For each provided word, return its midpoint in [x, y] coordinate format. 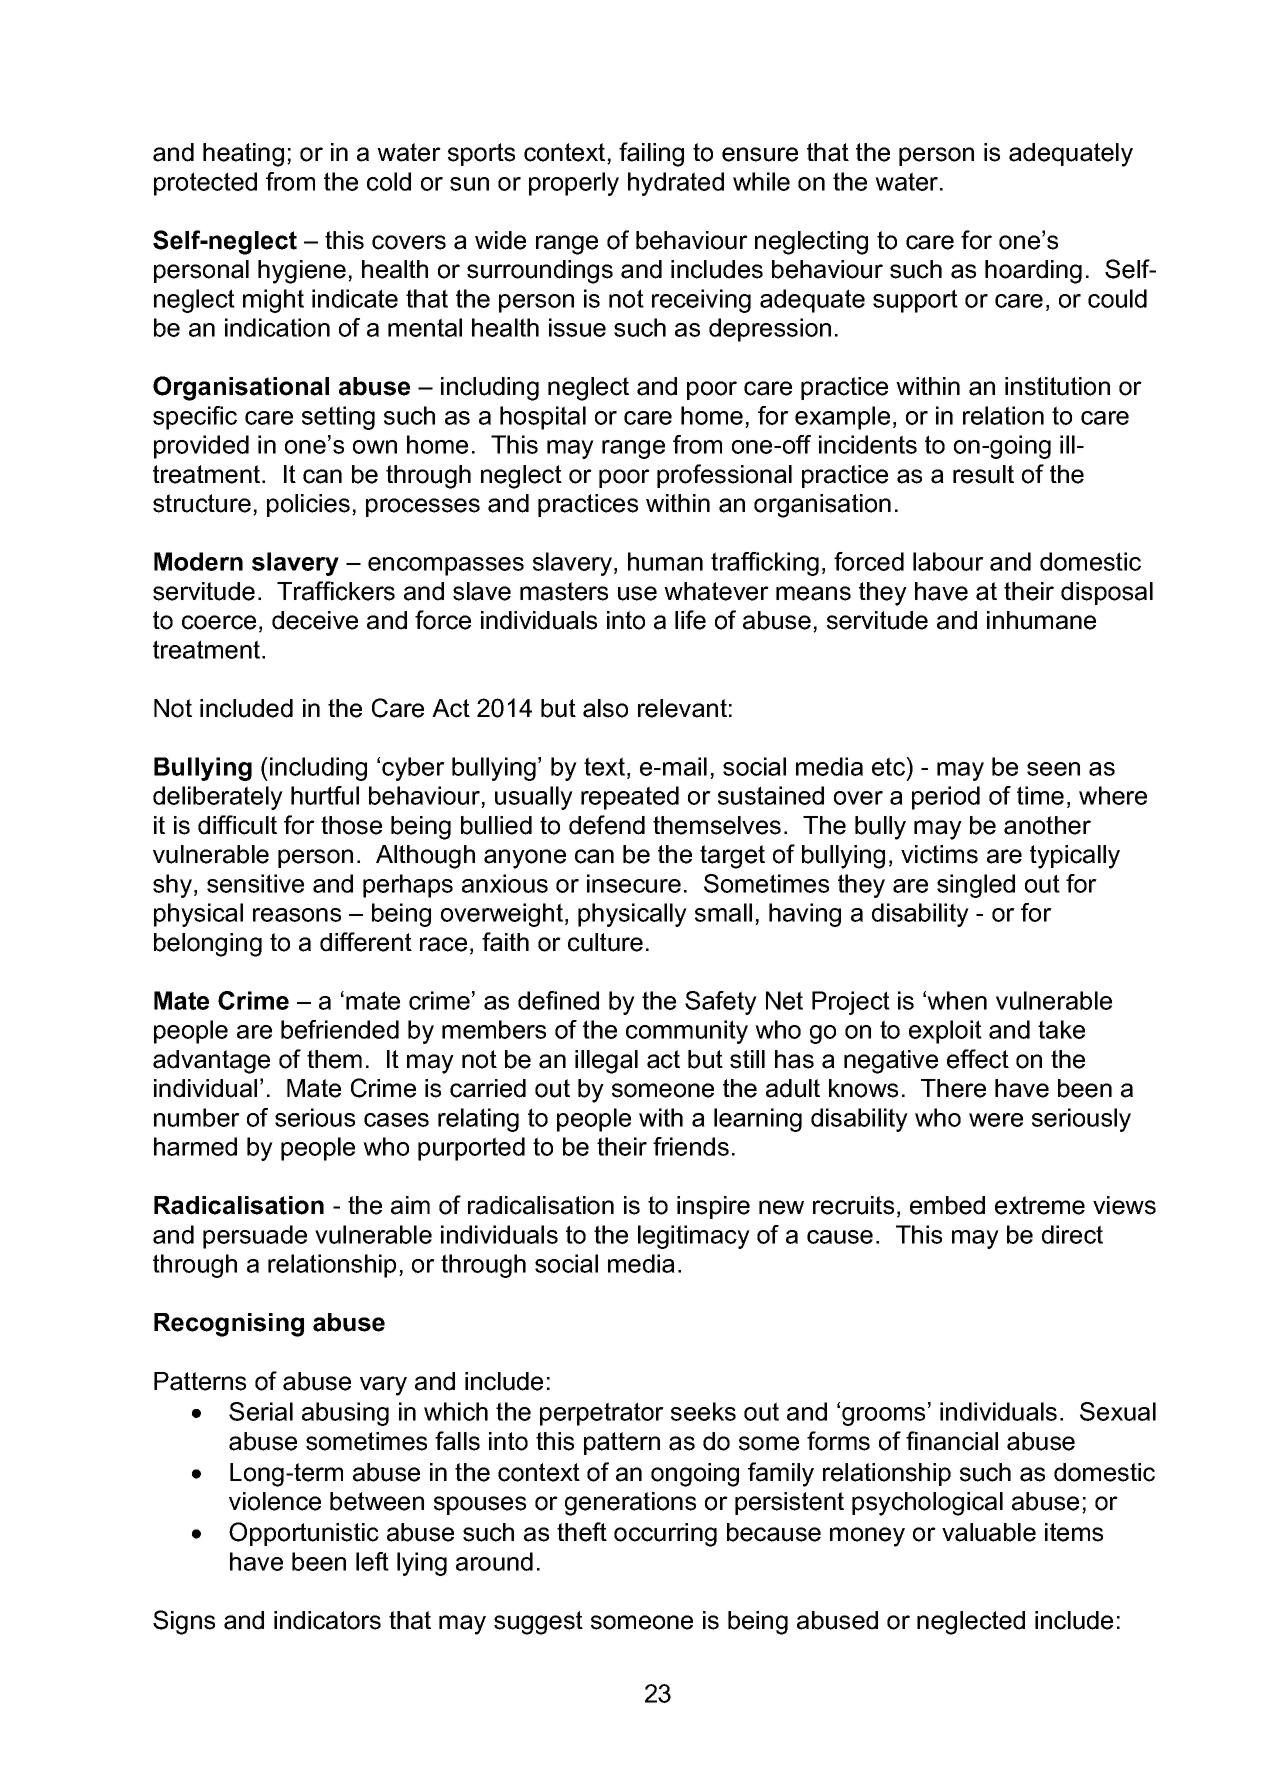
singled [976, 886]
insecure [634, 883]
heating [243, 155]
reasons [297, 915]
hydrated [676, 184]
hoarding [1033, 272]
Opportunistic [304, 1534]
